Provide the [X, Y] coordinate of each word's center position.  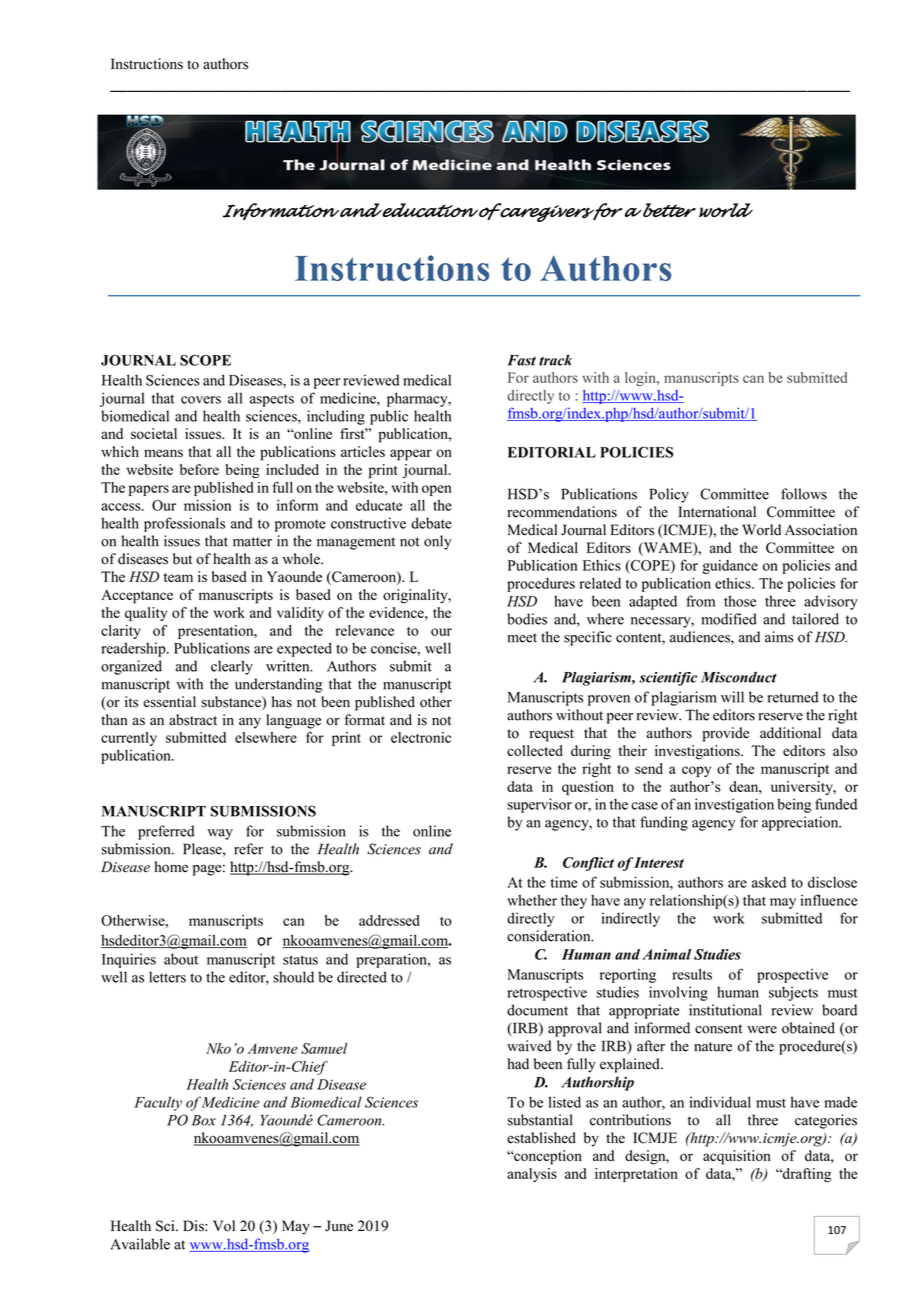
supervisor [540, 805]
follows [804, 494]
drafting [805, 1175]
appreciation [801, 823]
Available [140, 1244]
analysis [532, 1175]
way [220, 834]
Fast [521, 360]
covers [201, 400]
